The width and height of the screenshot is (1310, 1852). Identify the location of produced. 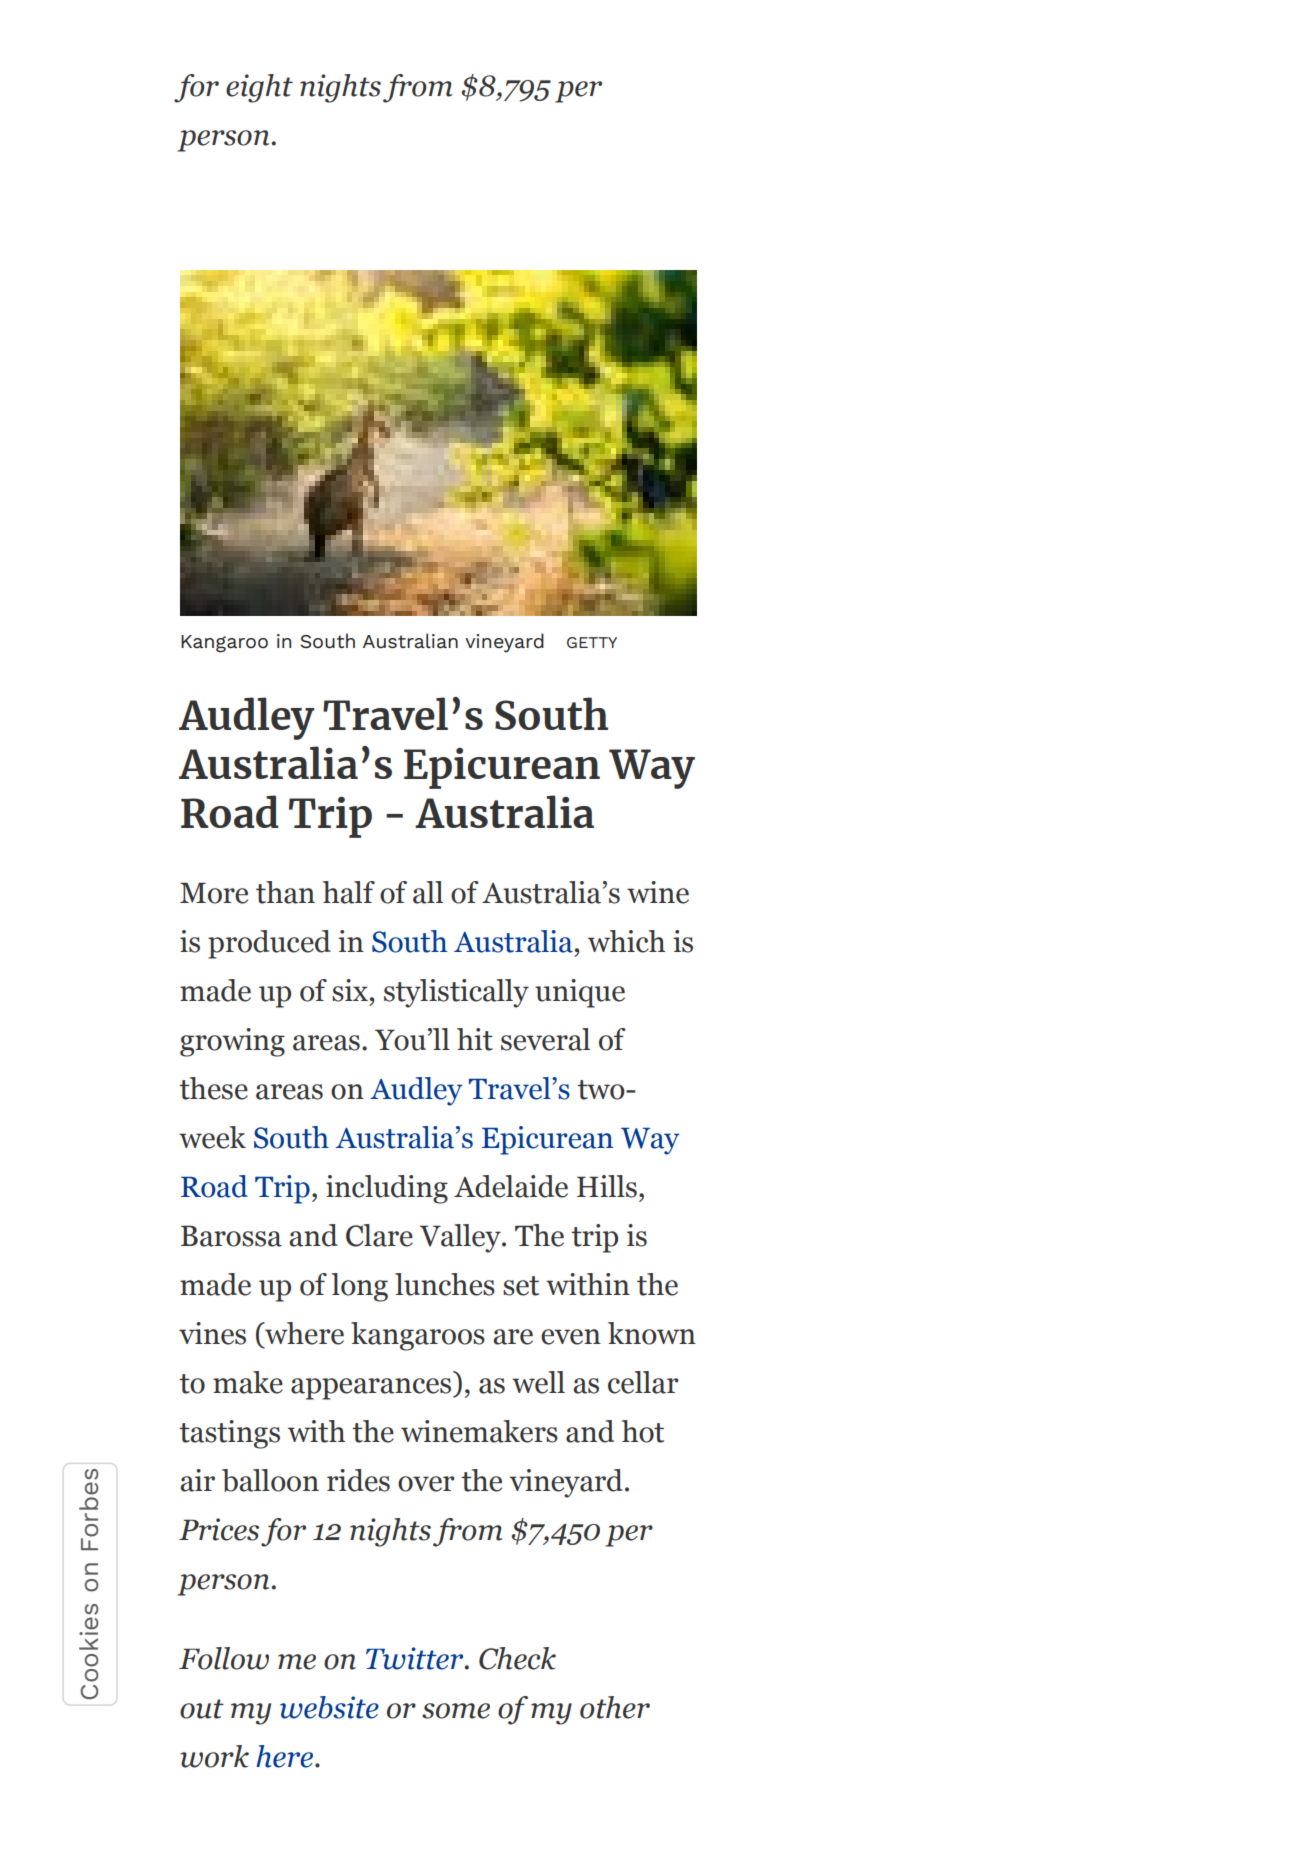
(269, 944).
